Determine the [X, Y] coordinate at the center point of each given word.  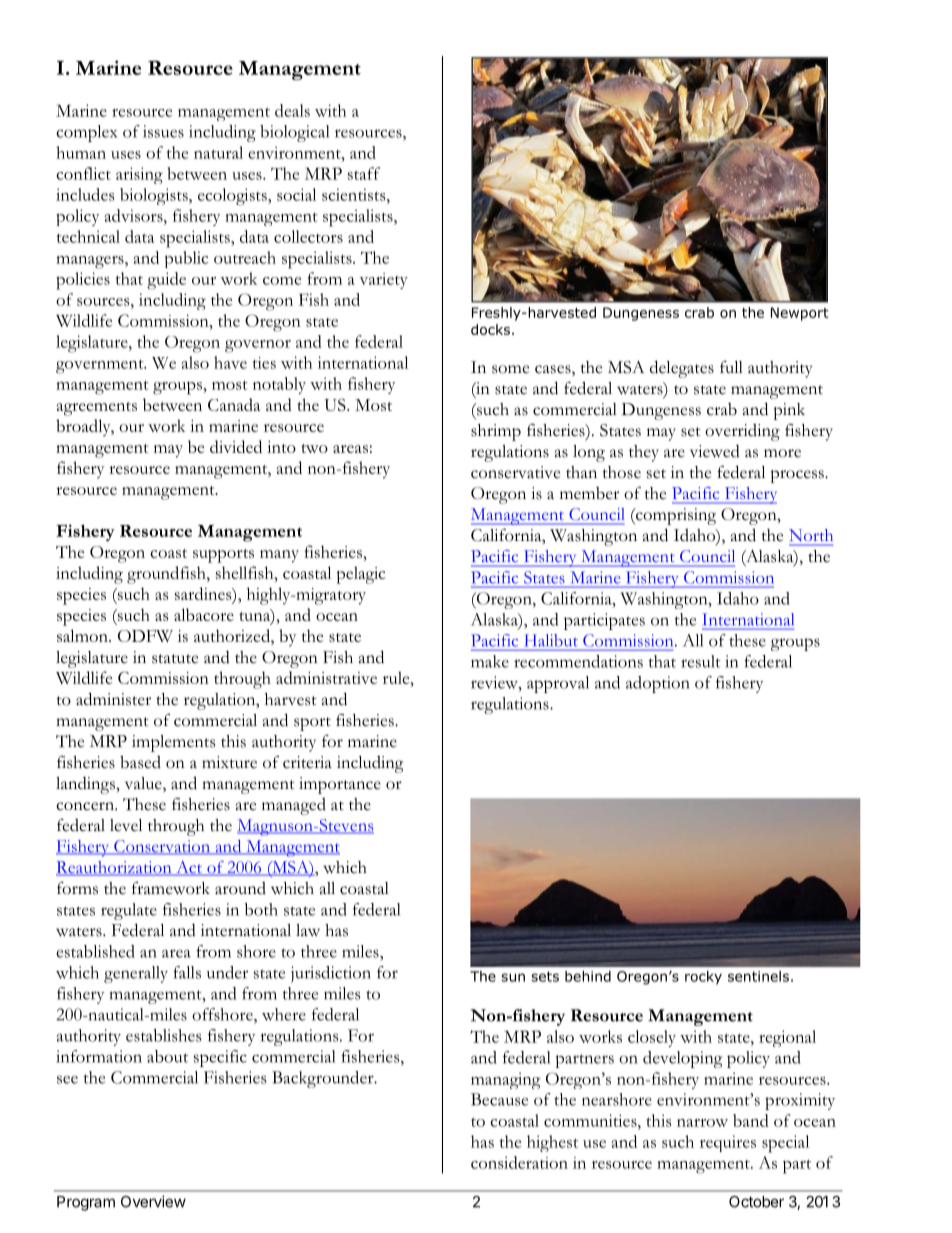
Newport [800, 314]
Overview [153, 1201]
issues [163, 131]
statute [175, 659]
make [490, 661]
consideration [519, 1162]
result [701, 661]
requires [728, 1143]
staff [364, 173]
